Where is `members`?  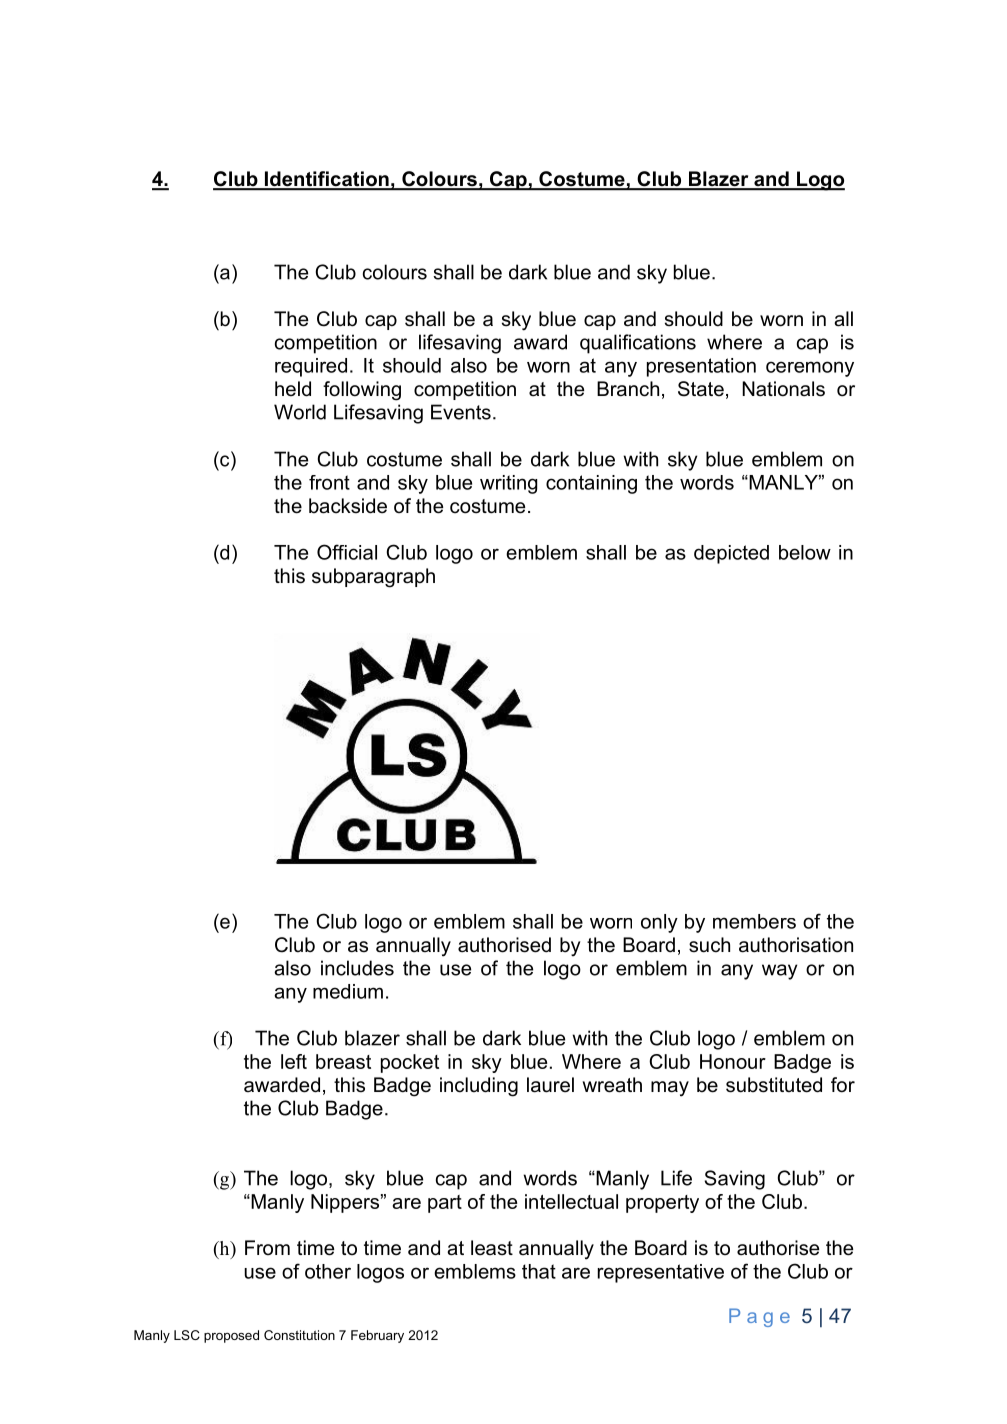 members is located at coordinates (754, 921).
